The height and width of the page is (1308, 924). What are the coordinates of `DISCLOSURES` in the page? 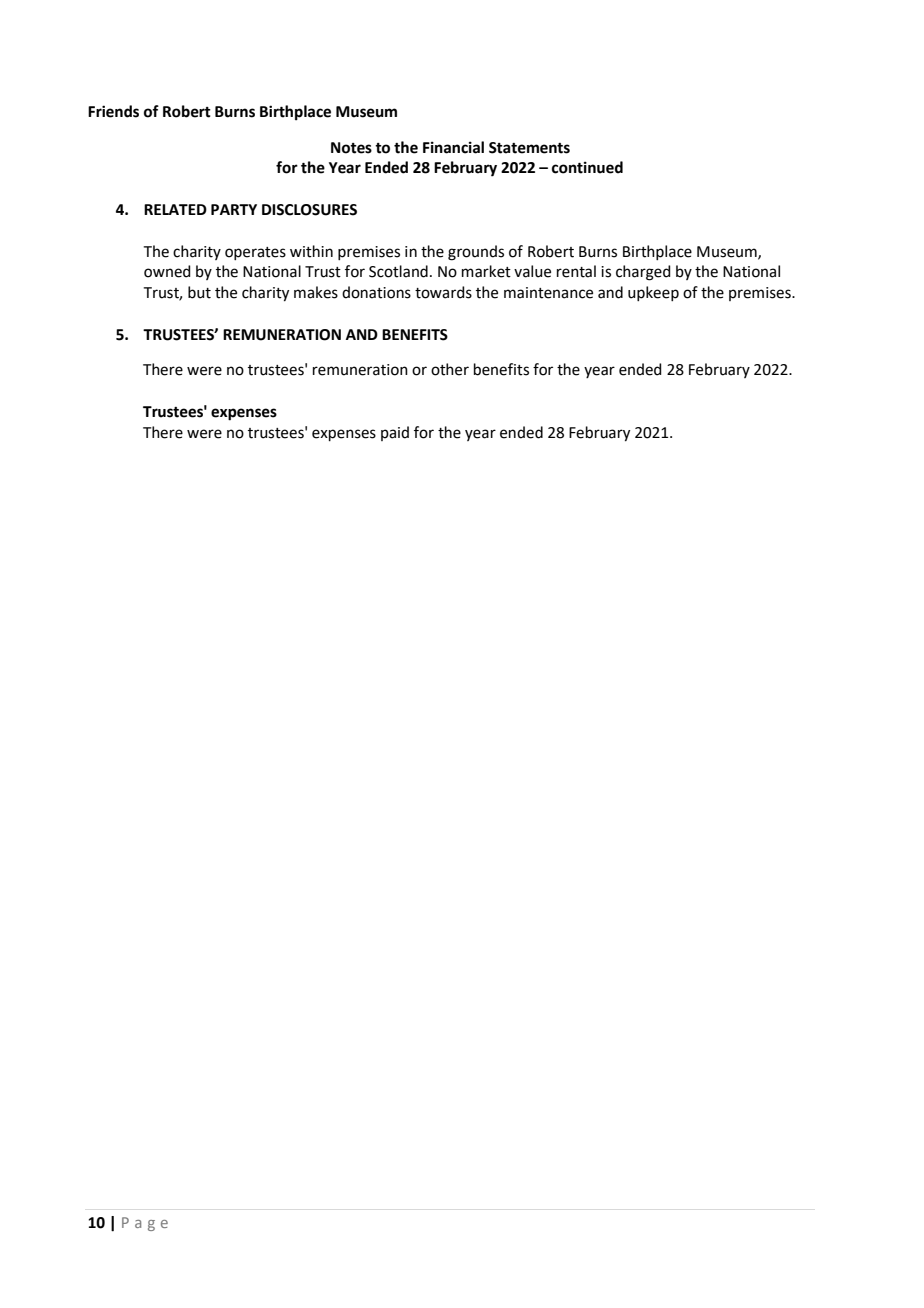 It's located at (309, 210).
